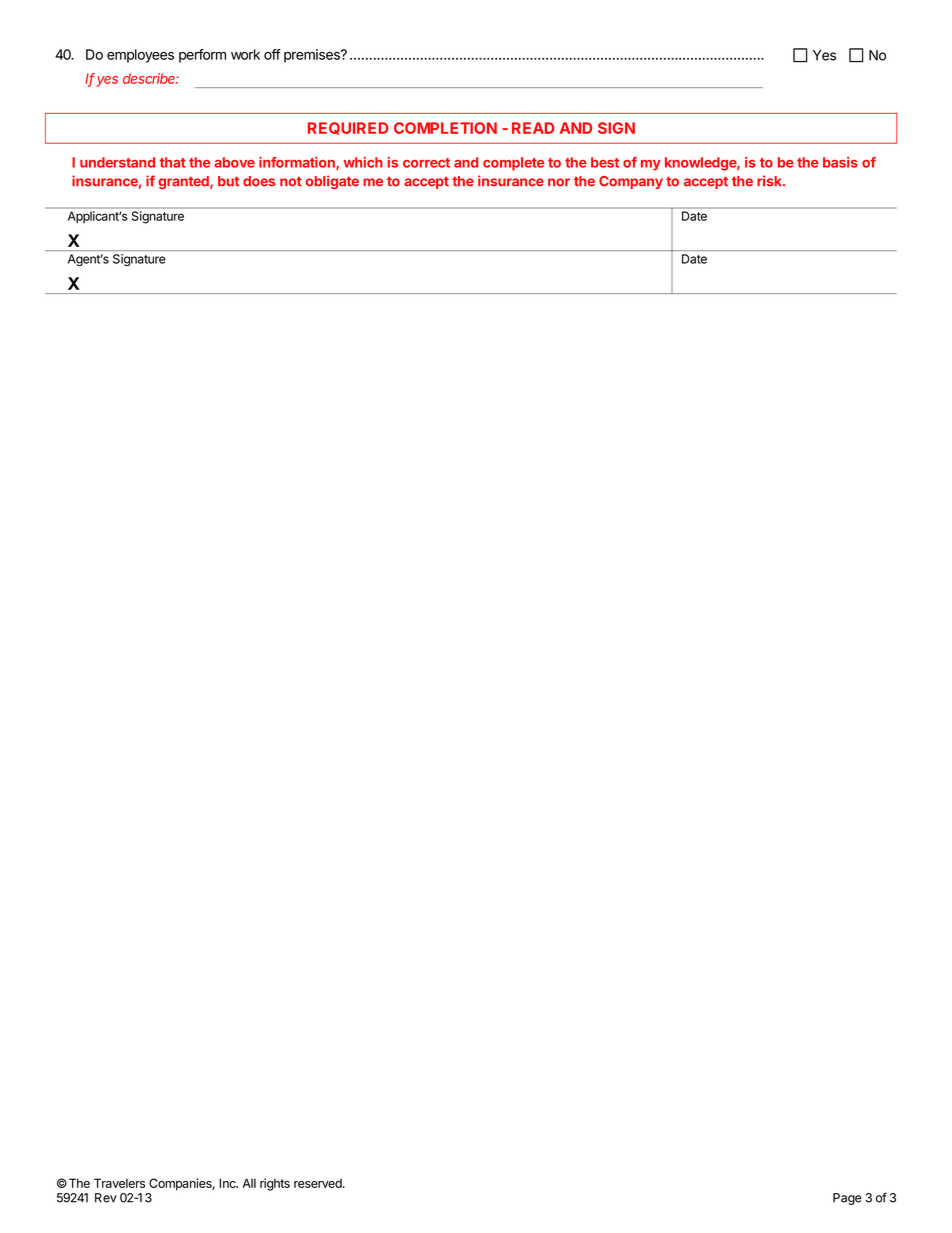 This document has width=952, height=1233. What do you see at coordinates (228, 181) in the document?
I see `but` at bounding box center [228, 181].
